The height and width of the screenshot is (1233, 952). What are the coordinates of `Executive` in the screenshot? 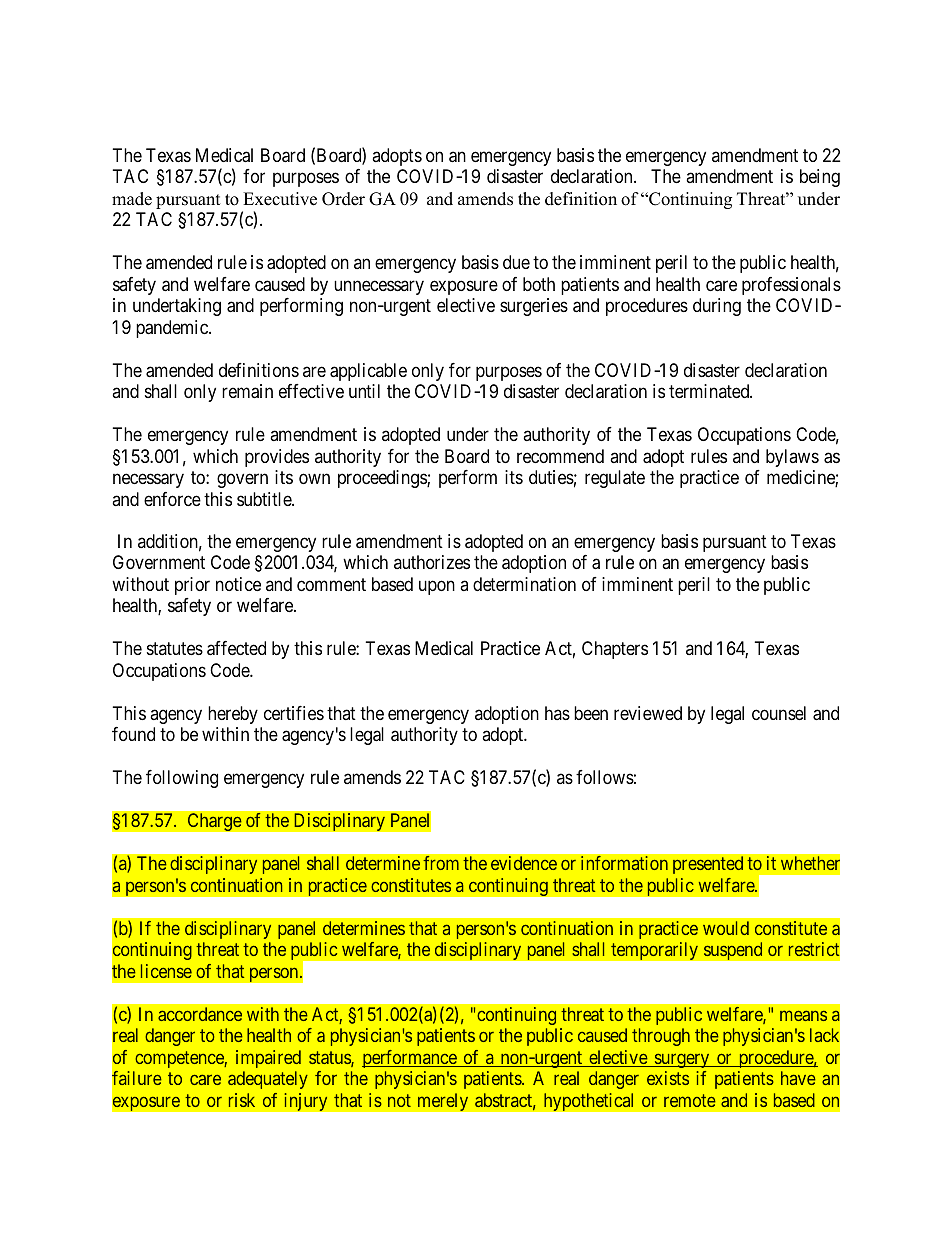 It's located at (280, 199).
